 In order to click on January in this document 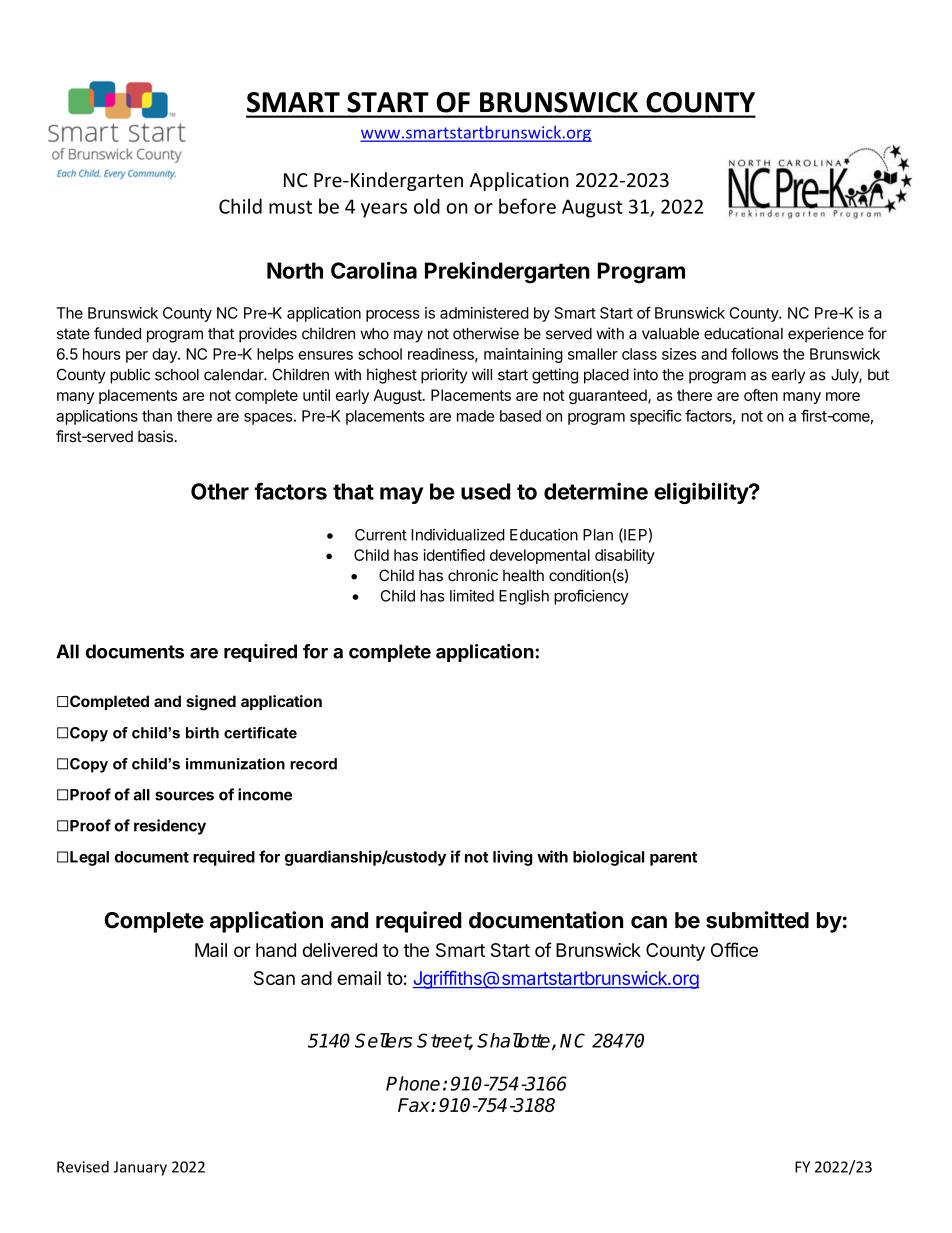, I will do `click(140, 1168)`.
